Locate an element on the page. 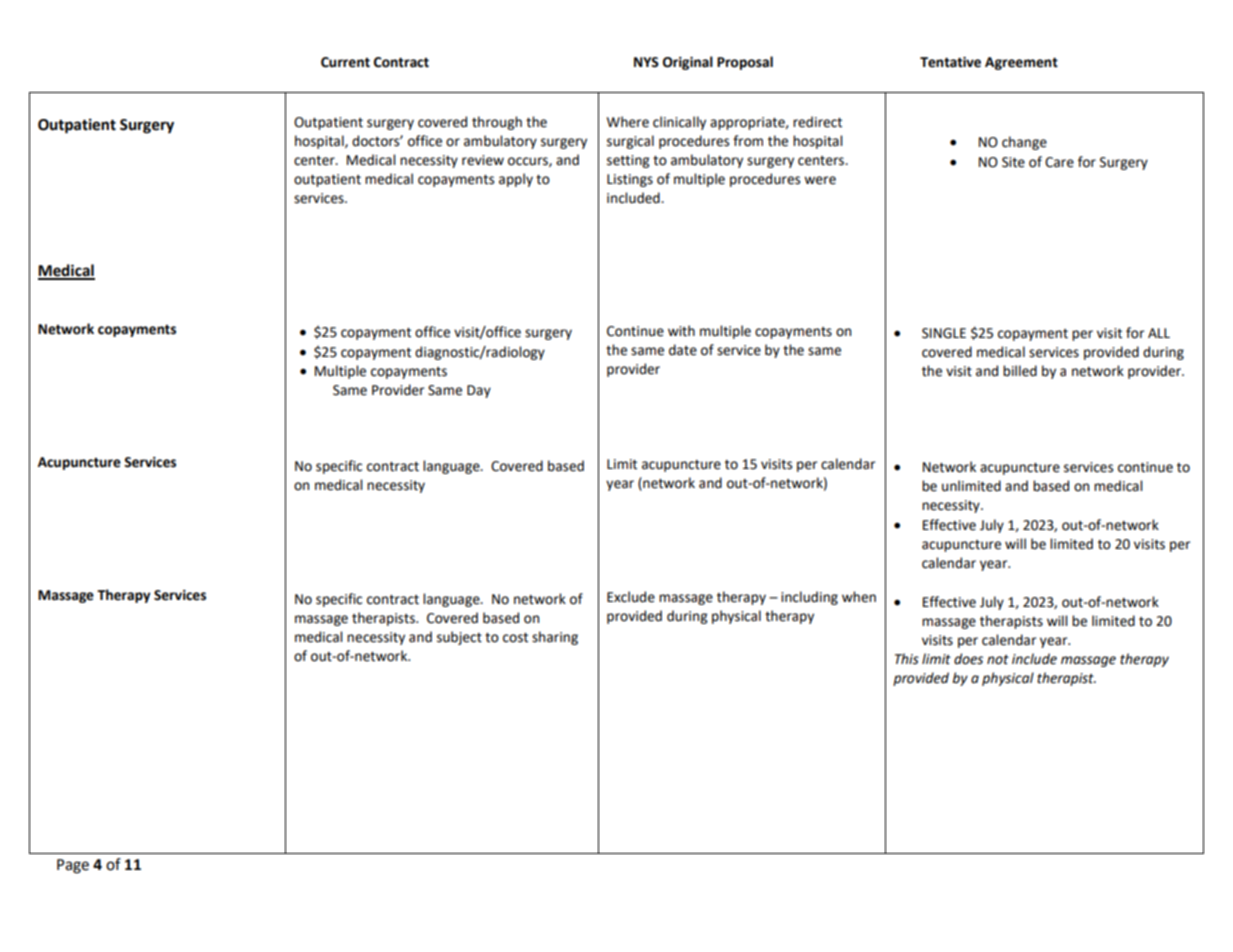 This document has height=952, width=1233. SINGLE is located at coordinates (944, 333).
